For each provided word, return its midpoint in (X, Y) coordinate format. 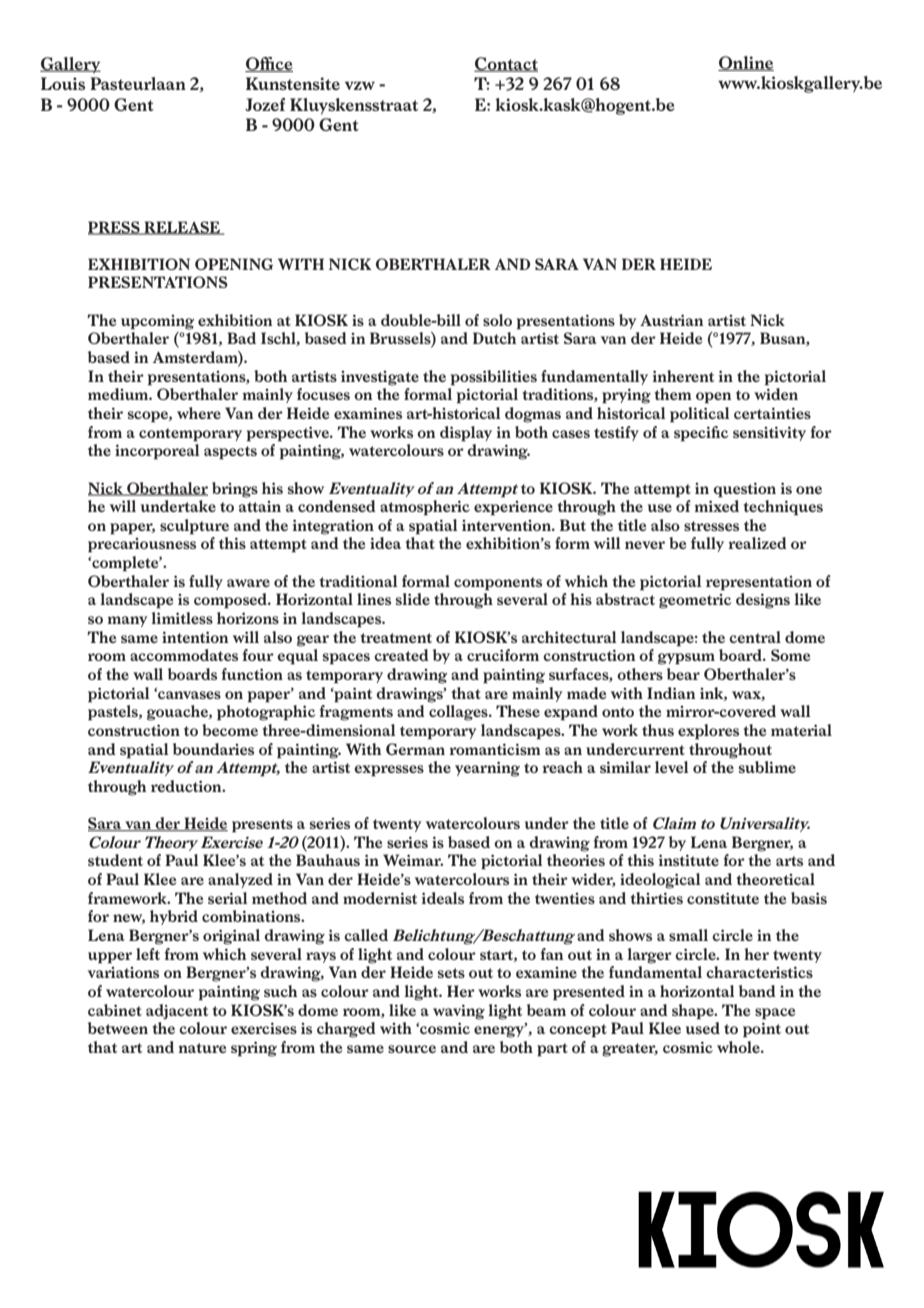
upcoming (157, 322)
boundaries (213, 749)
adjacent (177, 1012)
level (671, 767)
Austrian (671, 320)
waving (459, 1012)
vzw (360, 85)
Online (746, 63)
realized (758, 543)
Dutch (494, 338)
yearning (487, 769)
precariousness (142, 545)
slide (413, 599)
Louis (63, 83)
